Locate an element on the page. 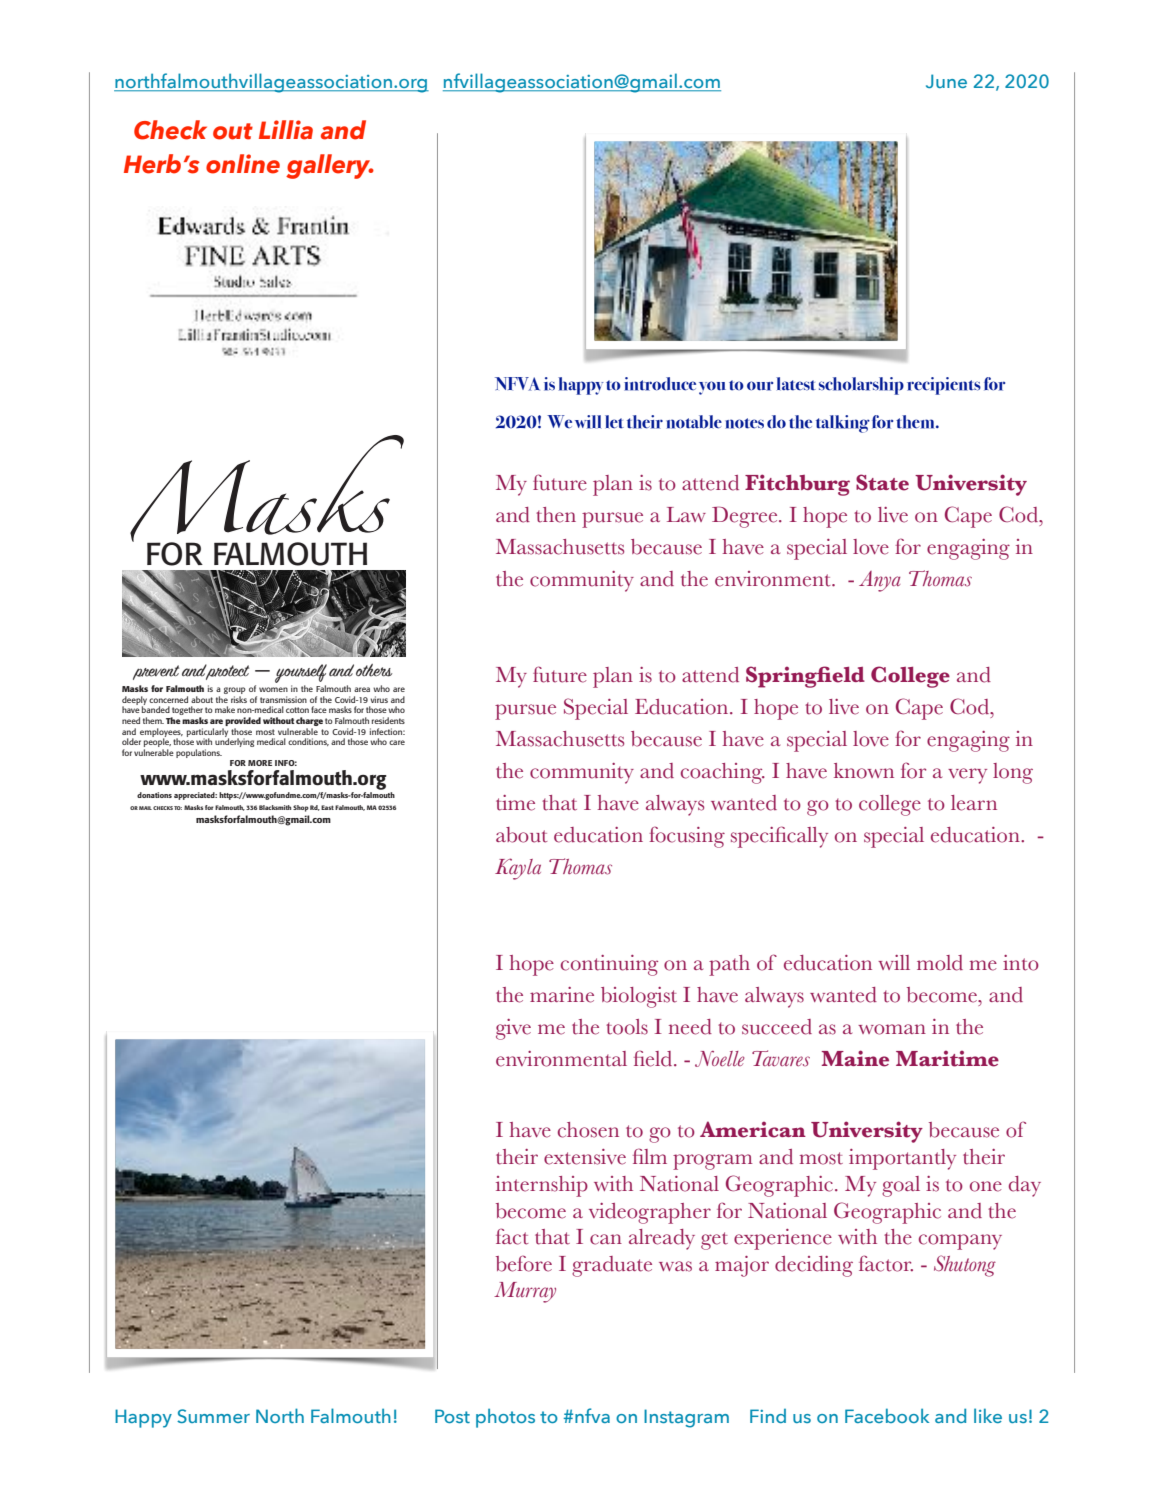 The height and width of the image is (1506, 1164). underlying is located at coordinates (234, 741).
